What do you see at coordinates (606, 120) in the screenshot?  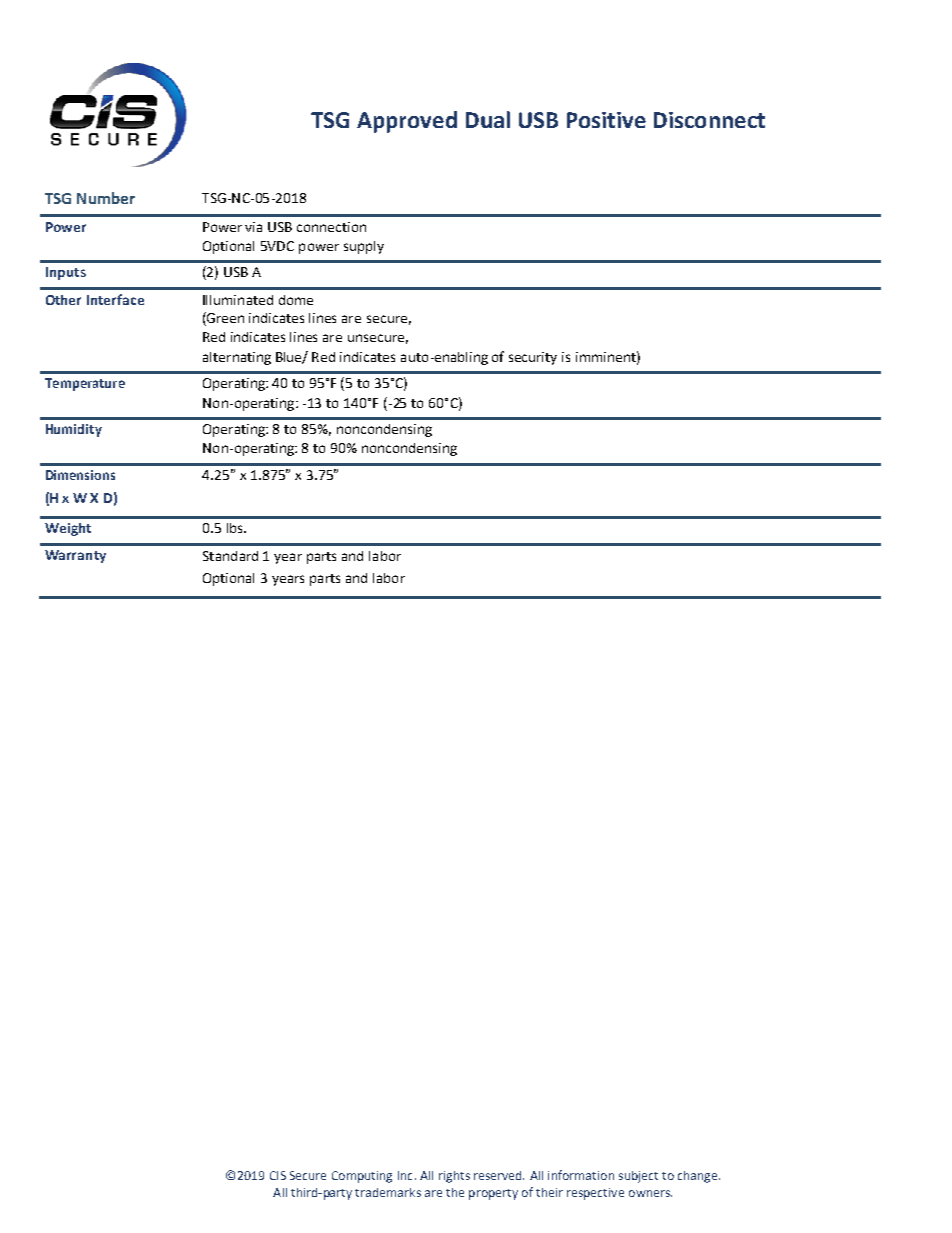 I see `Positive` at bounding box center [606, 120].
